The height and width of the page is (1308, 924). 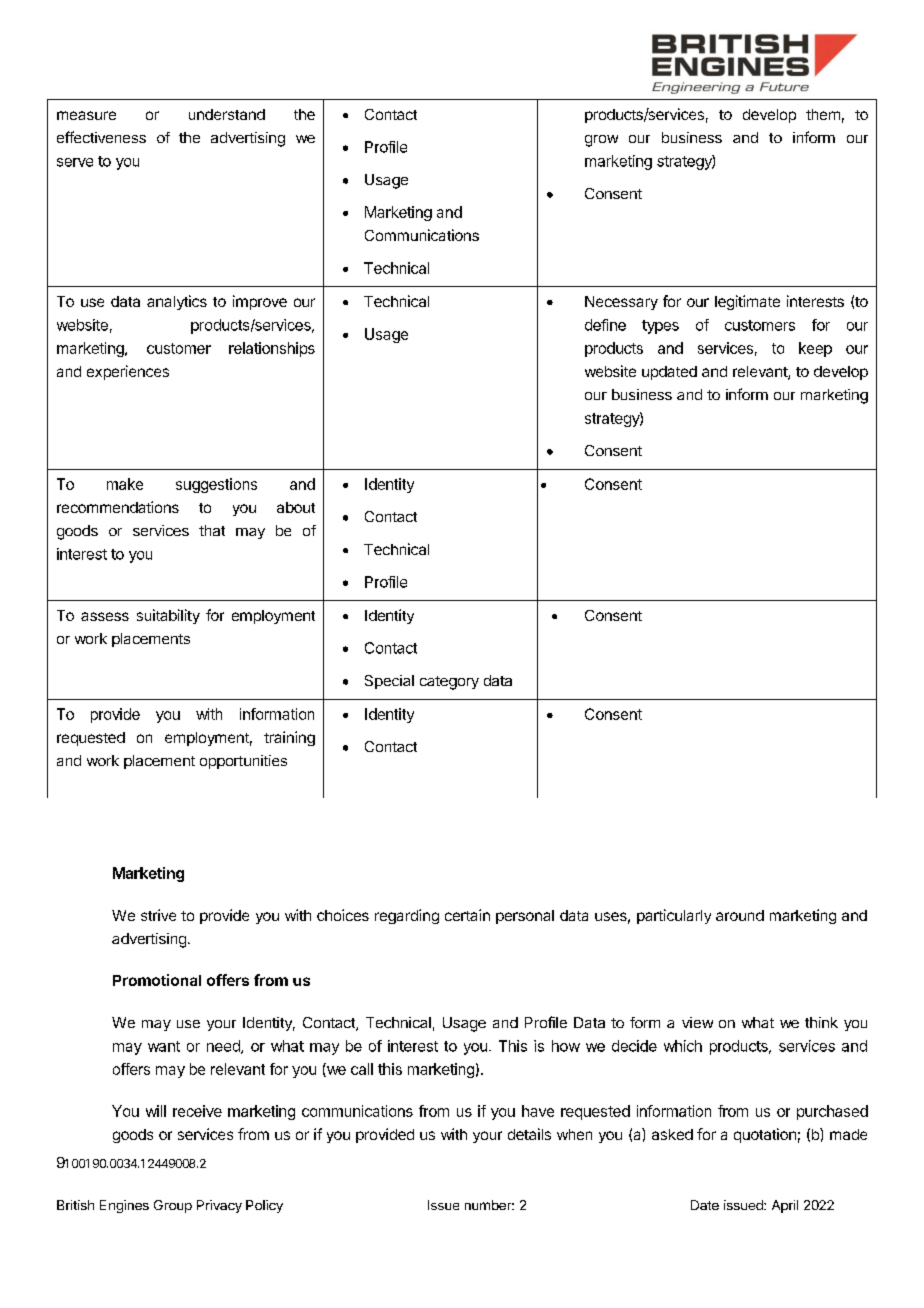 What do you see at coordinates (173, 1206) in the page?
I see `Group` at bounding box center [173, 1206].
